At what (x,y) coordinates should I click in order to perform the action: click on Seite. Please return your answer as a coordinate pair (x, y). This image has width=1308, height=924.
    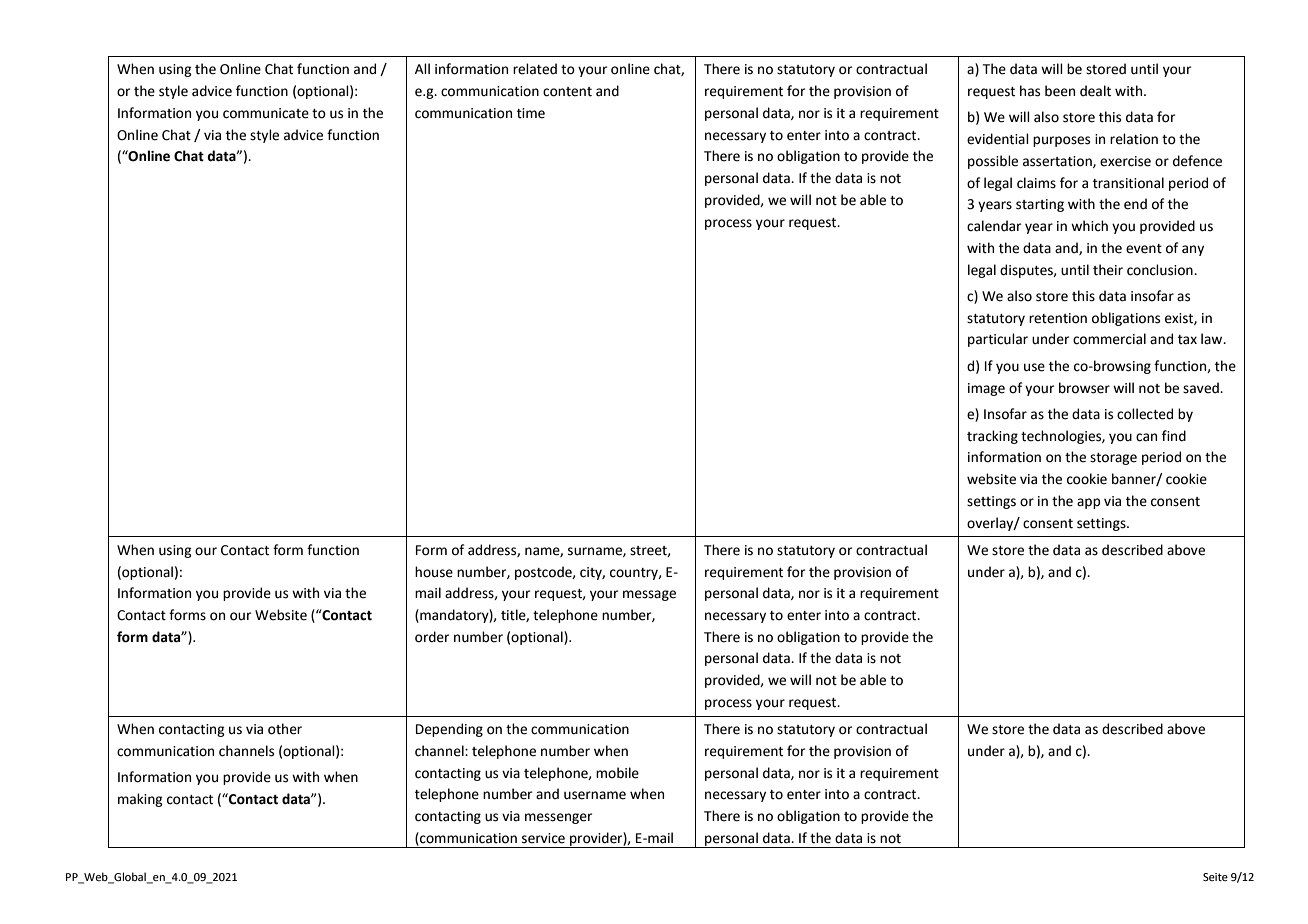
    Looking at the image, I should click on (1215, 877).
